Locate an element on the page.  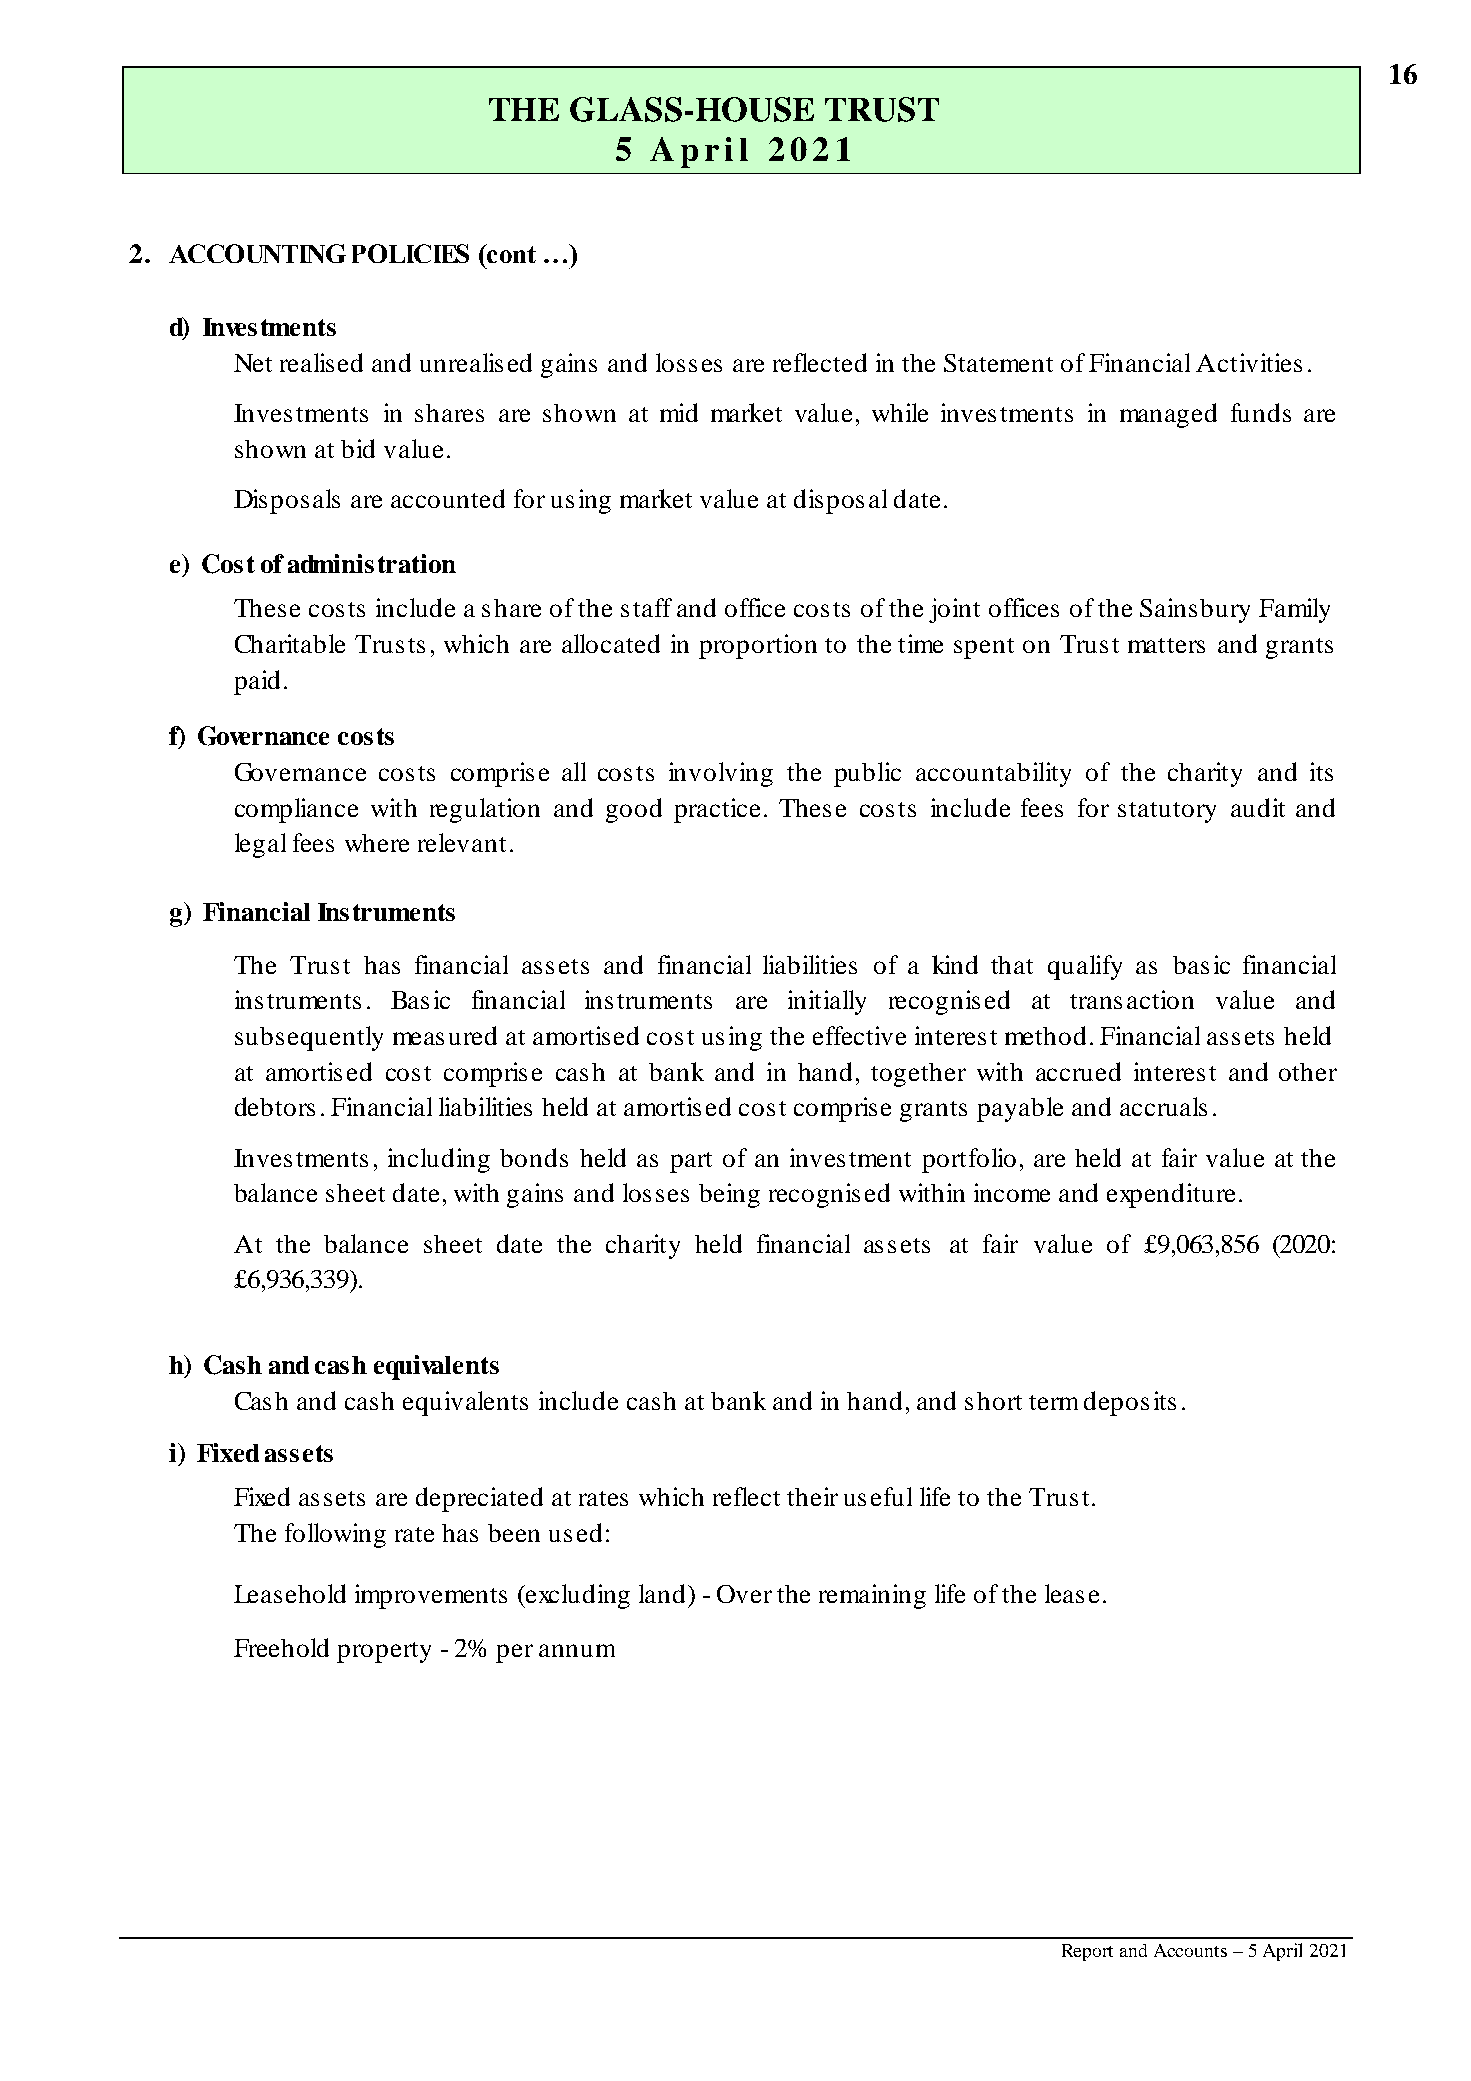
property is located at coordinates (384, 1652).
